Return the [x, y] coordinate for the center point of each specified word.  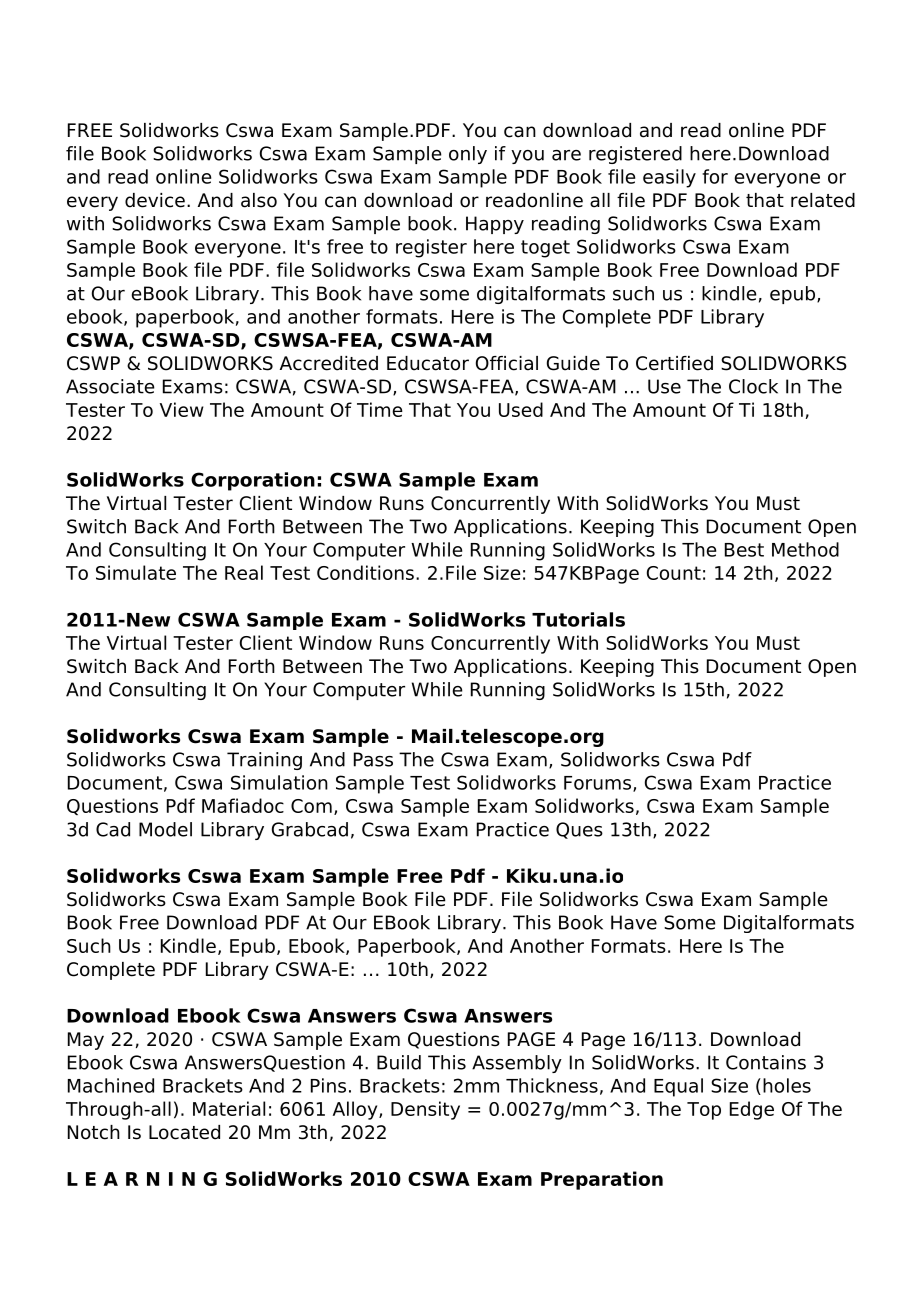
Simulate [136, 572]
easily [669, 178]
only [468, 155]
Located [184, 1132]
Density [425, 1110]
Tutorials [578, 619]
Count [674, 573]
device [155, 200]
